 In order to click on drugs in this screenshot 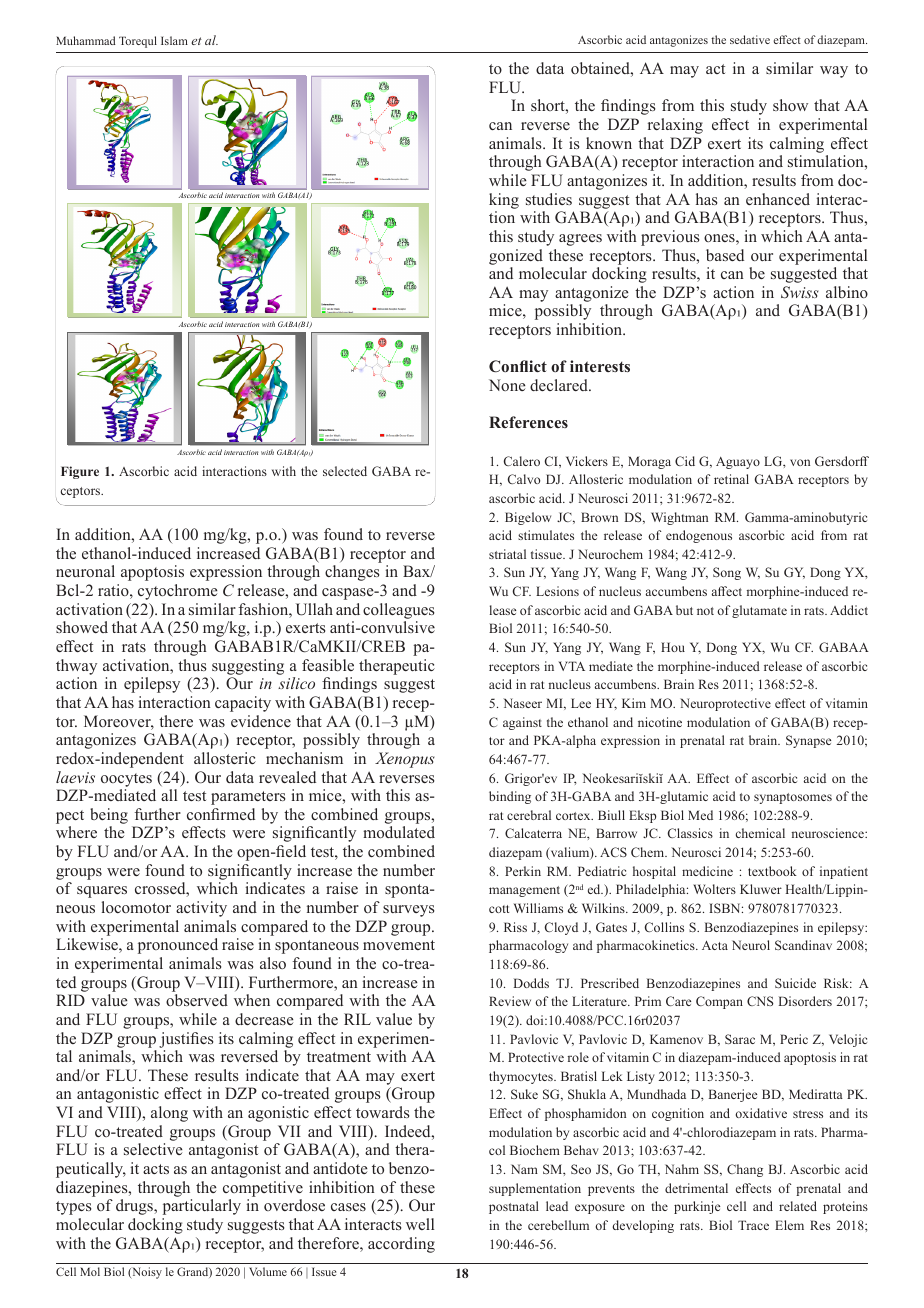, I will do `click(135, 1207)`.
